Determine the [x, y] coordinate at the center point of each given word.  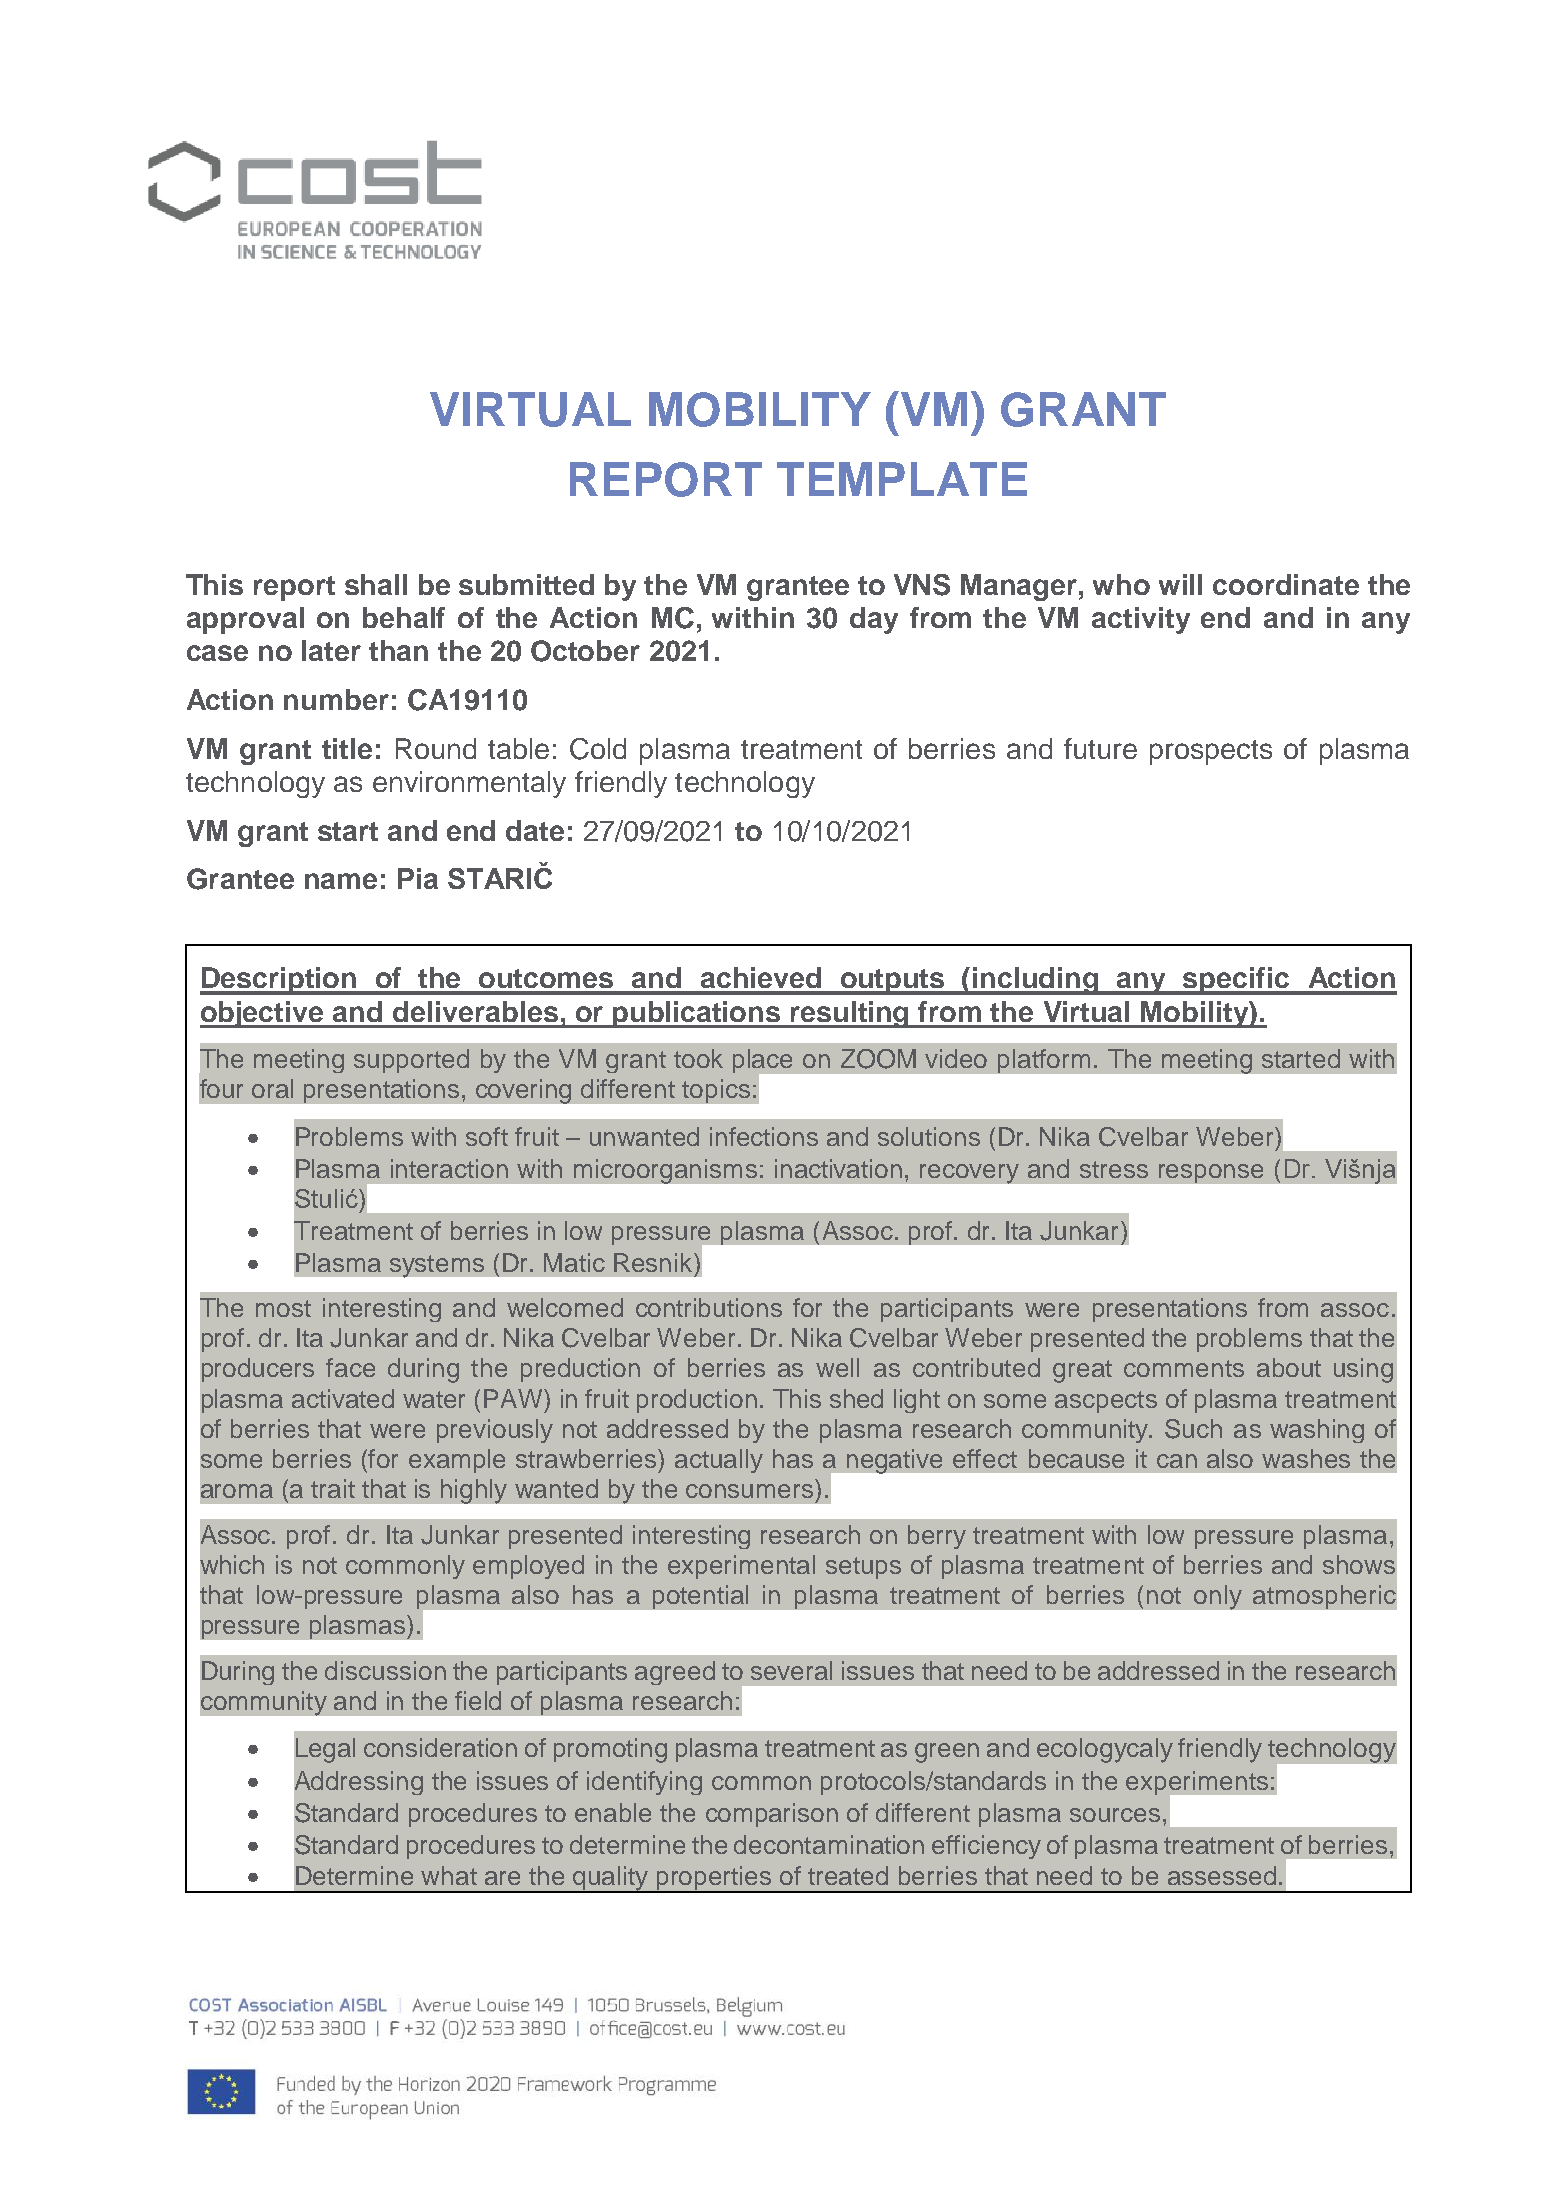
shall [376, 584]
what [449, 1875]
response [1211, 1173]
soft [487, 1136]
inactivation [838, 1168]
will [1180, 584]
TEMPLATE [902, 479]
